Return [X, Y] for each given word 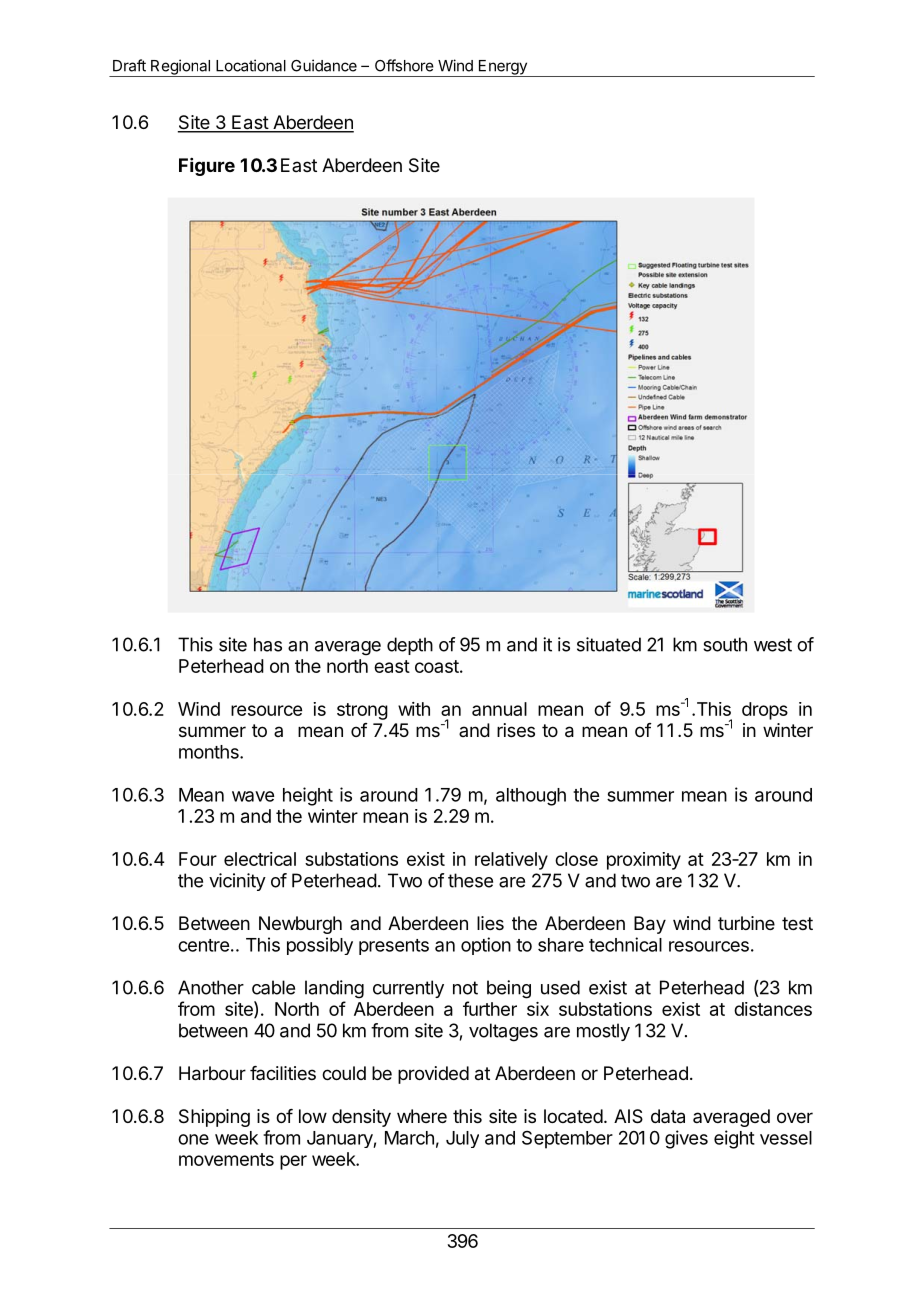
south [725, 644]
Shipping [214, 1118]
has [268, 644]
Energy [502, 68]
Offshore [404, 65]
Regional [180, 68]
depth [410, 646]
